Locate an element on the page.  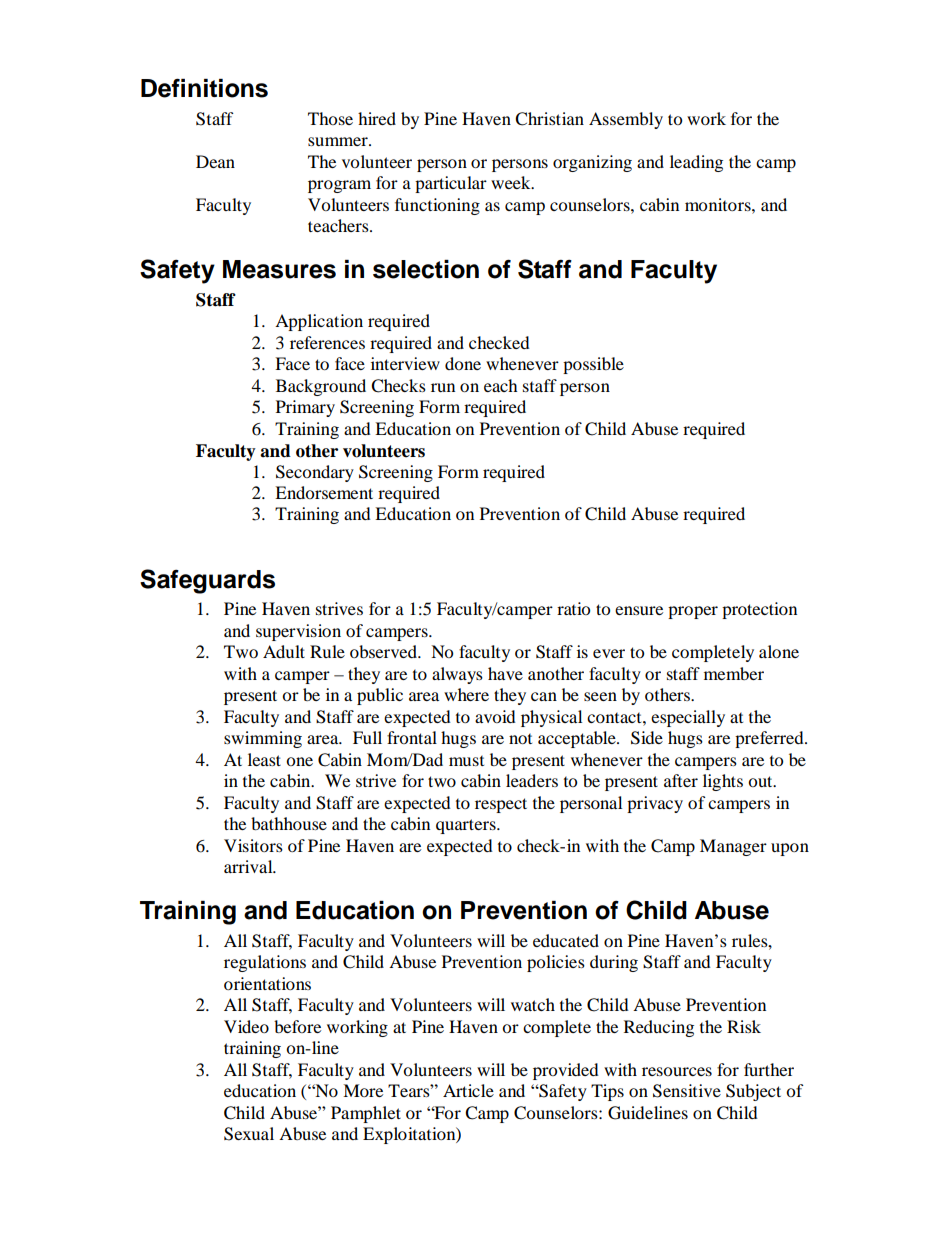
ratio is located at coordinates (573, 608).
